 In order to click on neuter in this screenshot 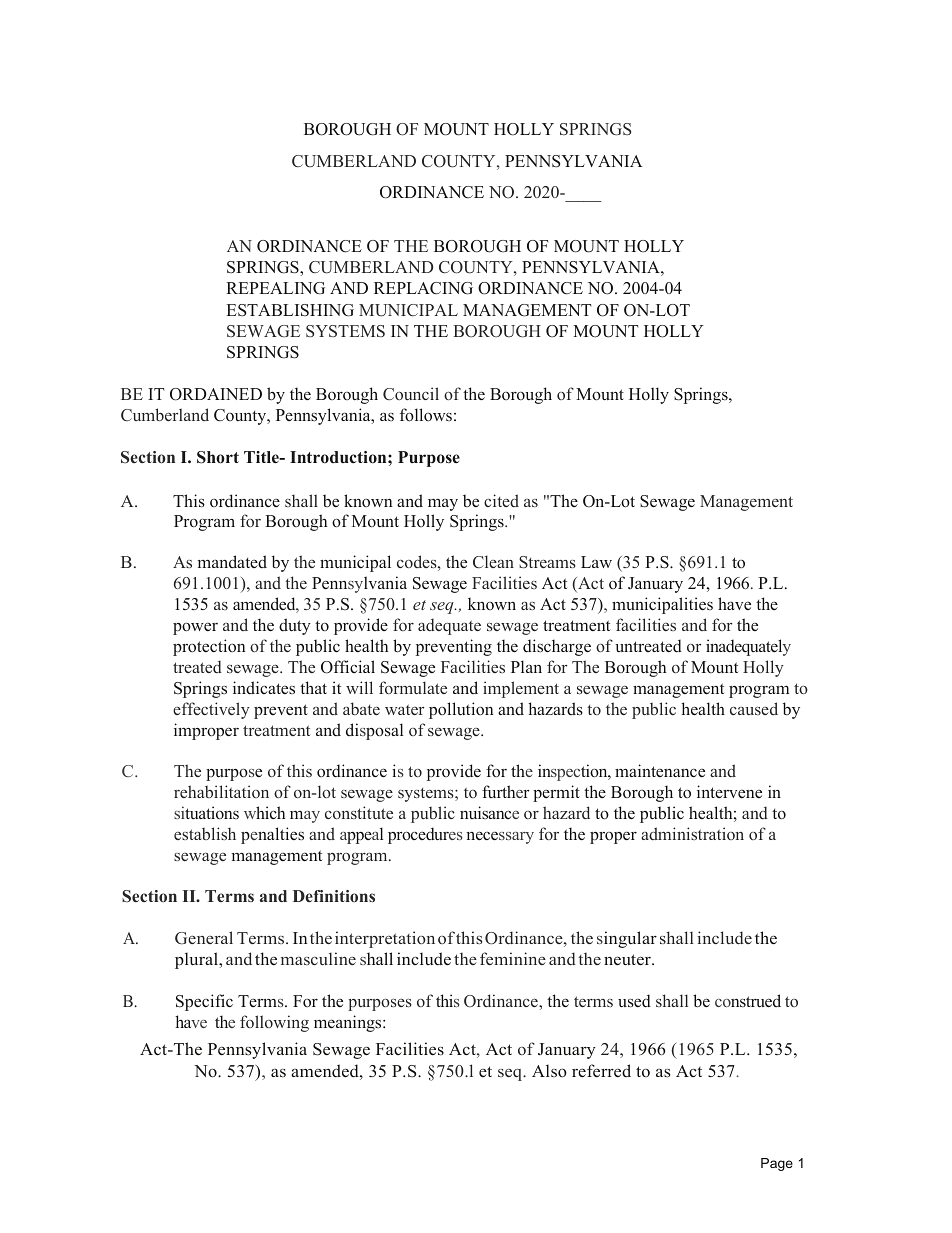, I will do `click(628, 960)`.
